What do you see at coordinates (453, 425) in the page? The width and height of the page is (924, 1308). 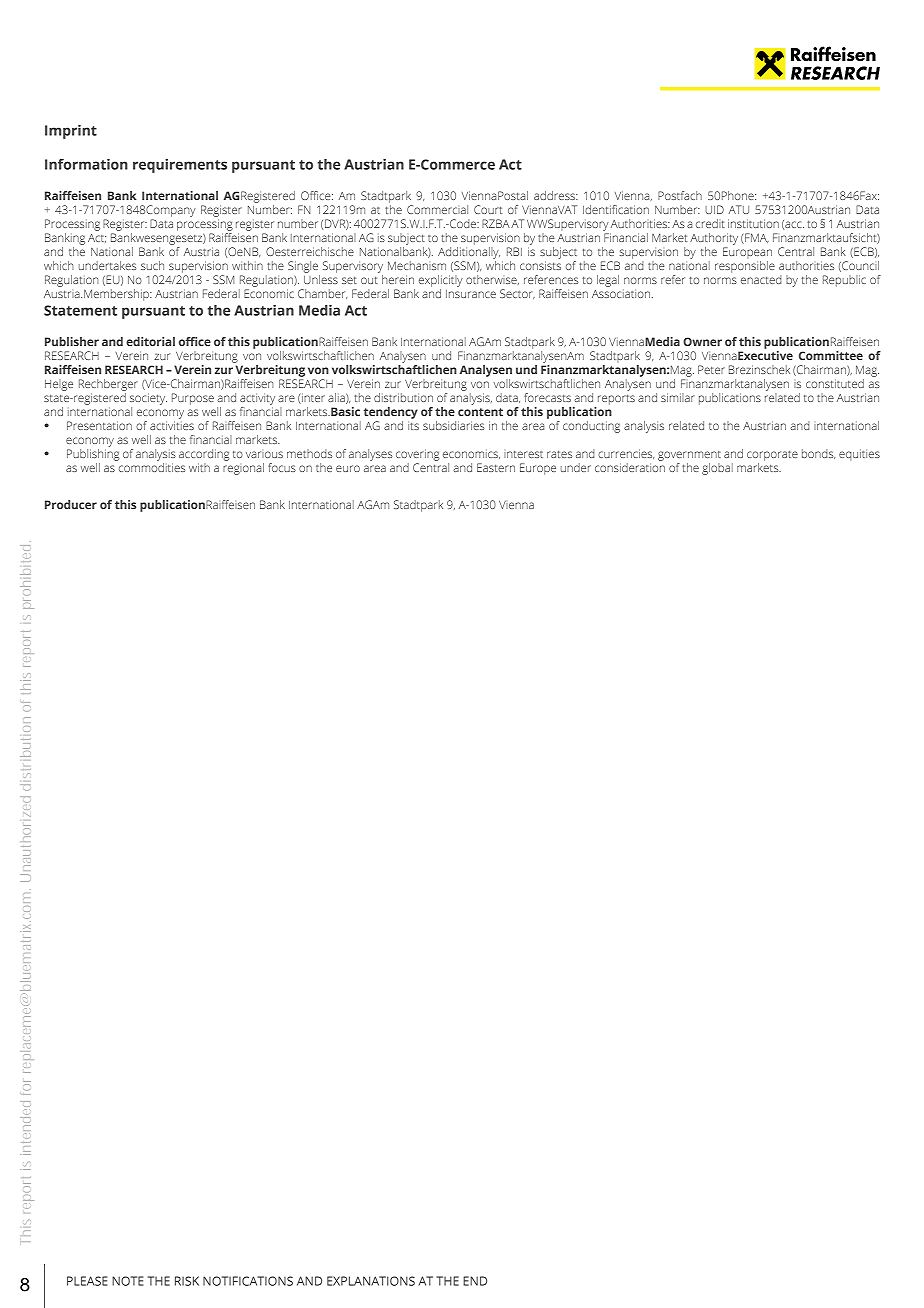 I see `subsidiaries` at bounding box center [453, 425].
